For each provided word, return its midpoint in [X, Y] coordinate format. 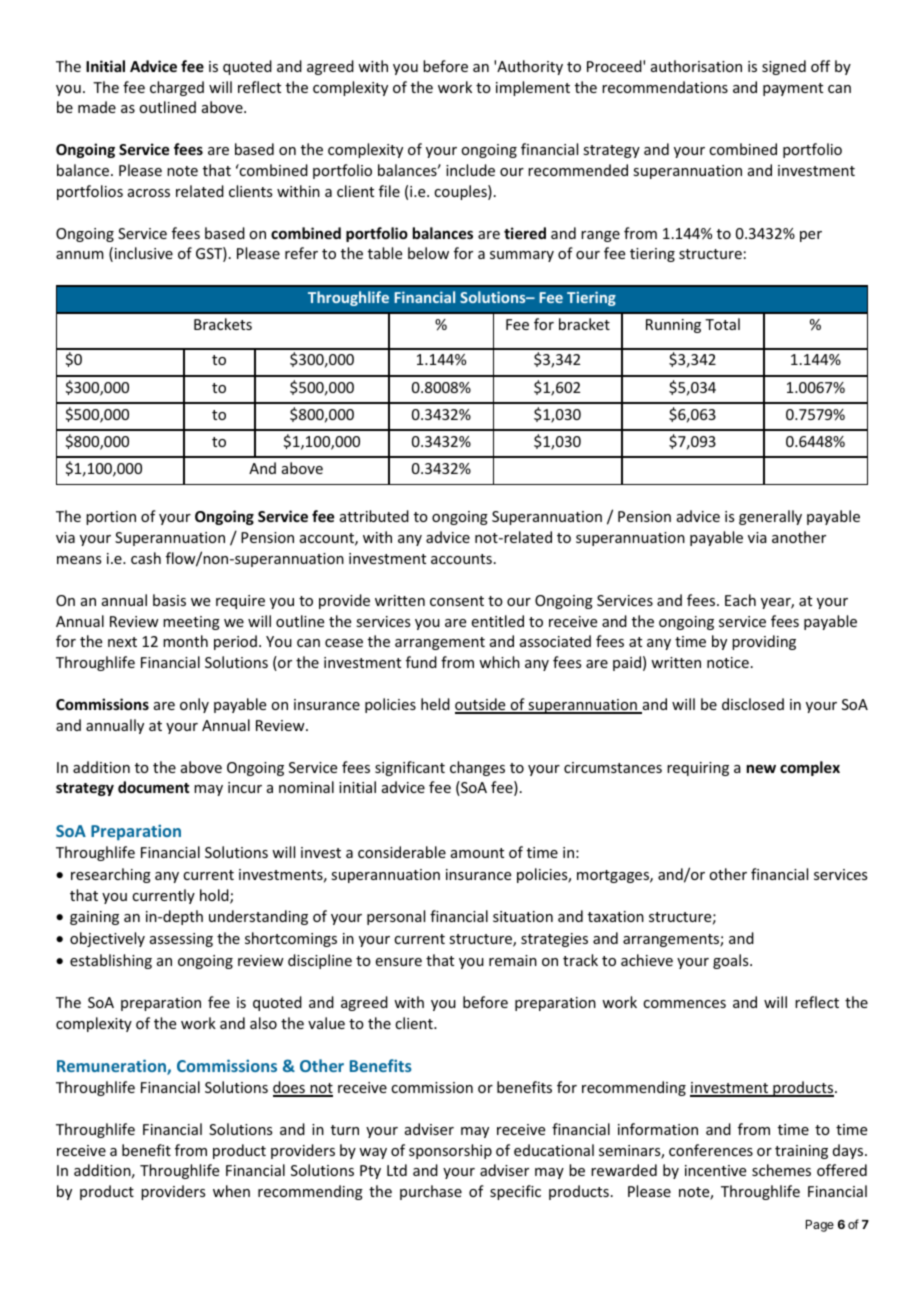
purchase [431, 1192]
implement [533, 88]
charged [177, 88]
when [231, 1191]
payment [793, 89]
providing [764, 642]
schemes [781, 1170]
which [499, 662]
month [185, 641]
